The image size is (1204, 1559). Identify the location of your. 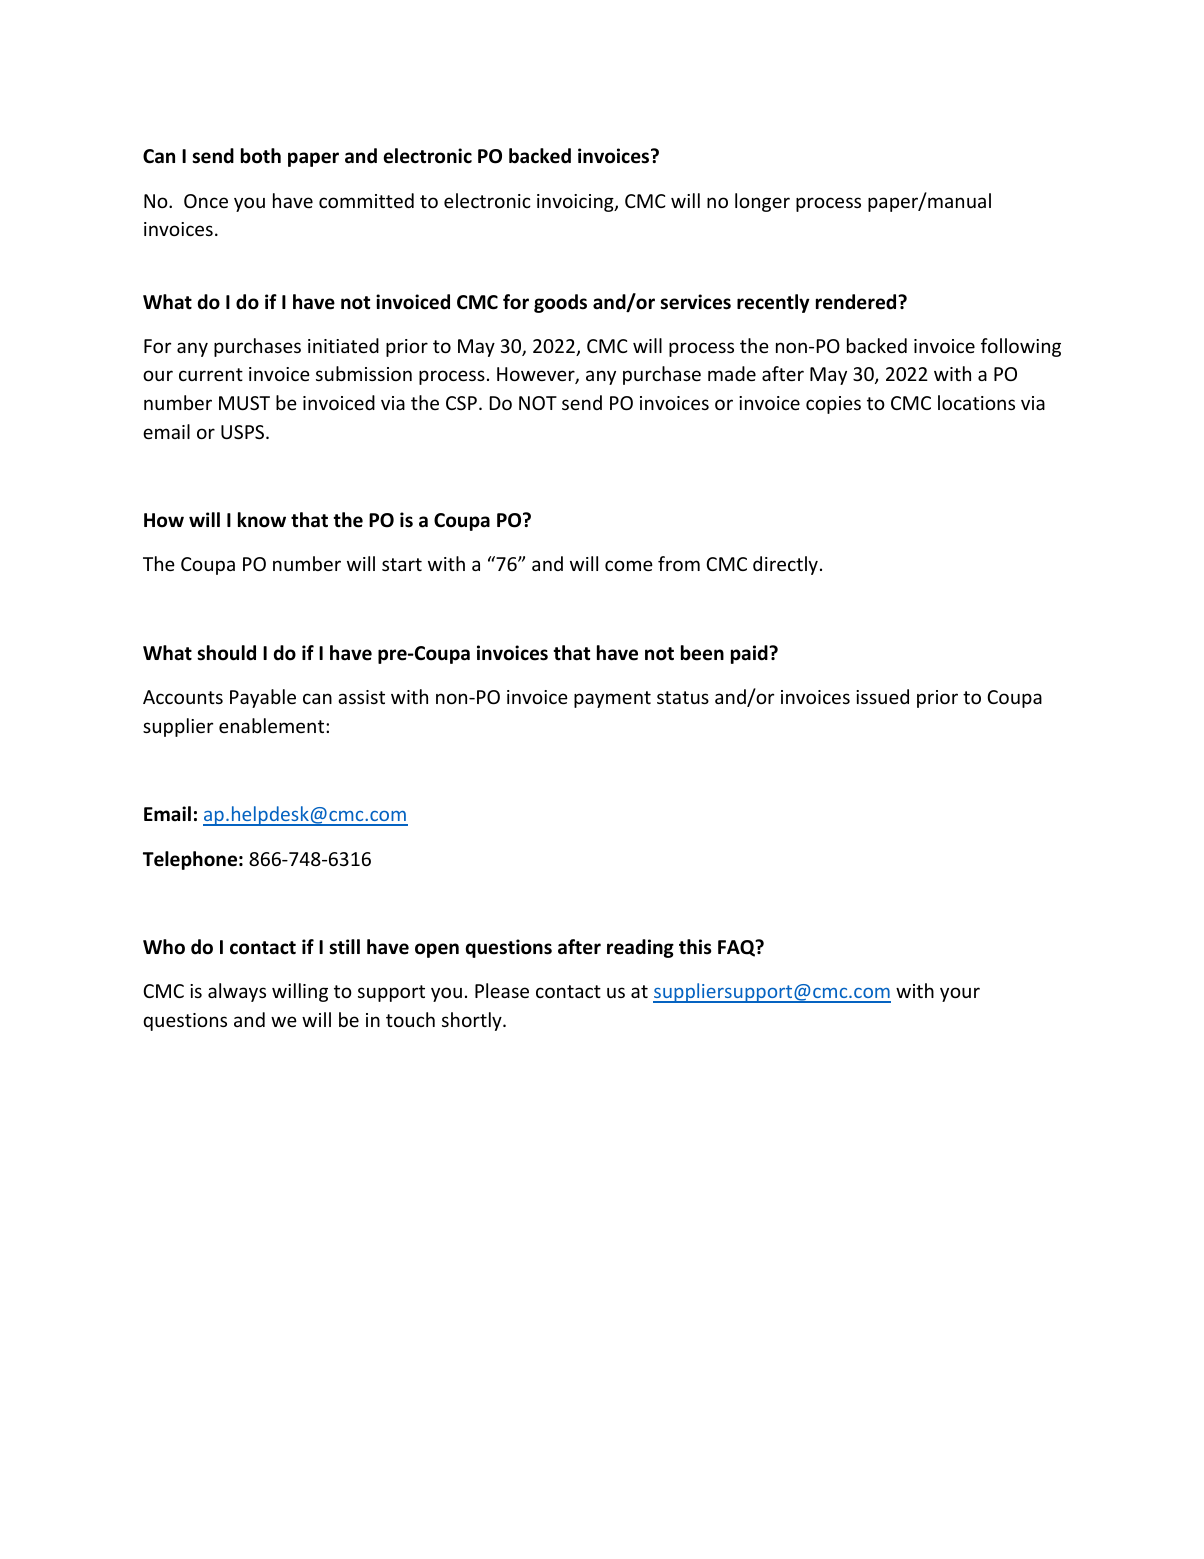
(960, 994).
